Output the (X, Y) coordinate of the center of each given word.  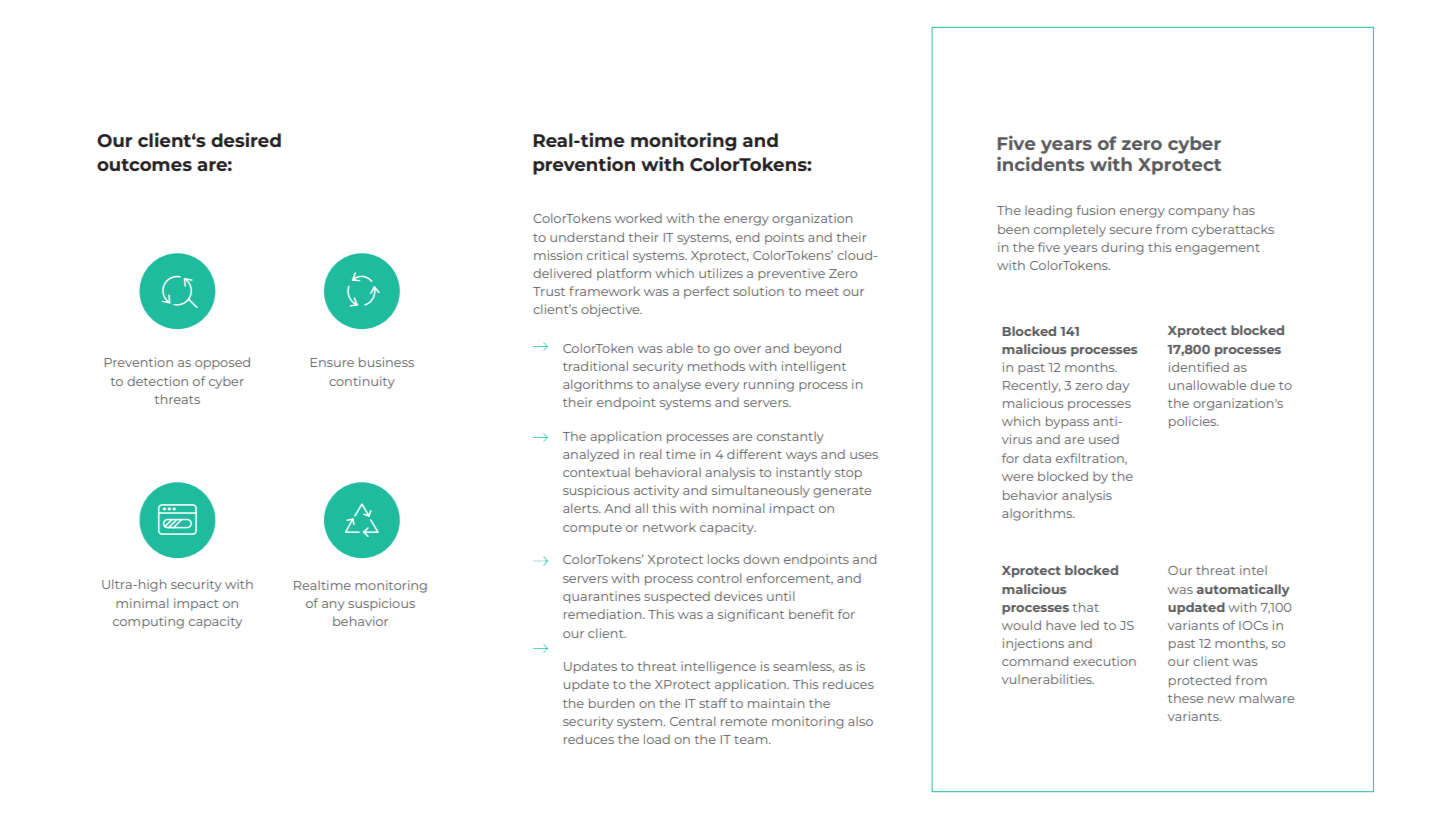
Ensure (332, 362)
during (1122, 248)
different (754, 454)
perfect (706, 292)
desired (246, 139)
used (1104, 439)
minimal (142, 603)
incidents (1040, 164)
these (1185, 698)
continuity (362, 382)
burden (611, 703)
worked (638, 218)
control (719, 578)
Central (692, 721)
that (1085, 607)
